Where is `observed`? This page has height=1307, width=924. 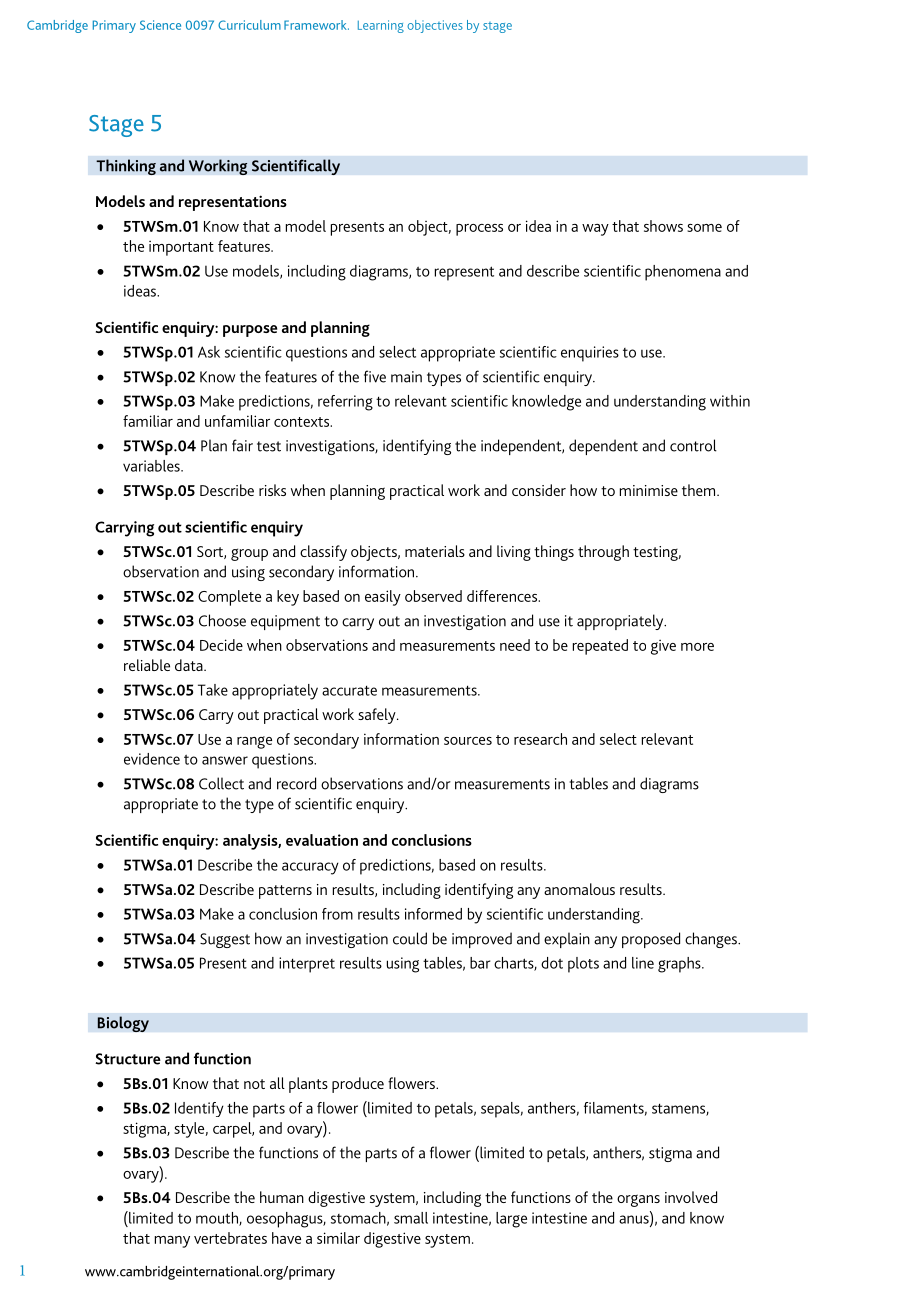
observed is located at coordinates (433, 596).
